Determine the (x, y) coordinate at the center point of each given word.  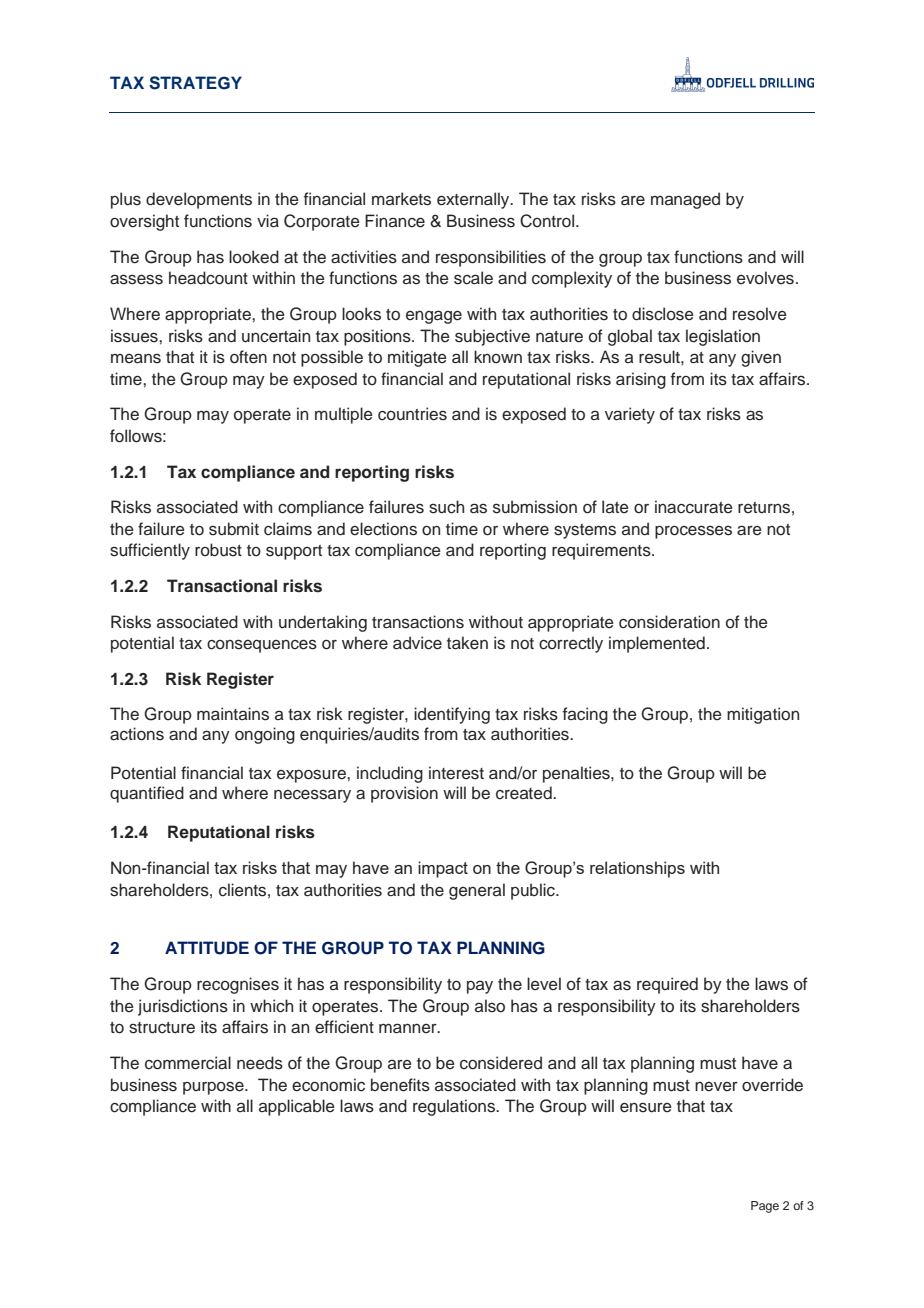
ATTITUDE (207, 948)
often (248, 357)
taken (467, 643)
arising (641, 380)
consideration (669, 622)
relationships (637, 869)
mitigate (417, 358)
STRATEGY (195, 83)
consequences (262, 646)
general (477, 891)
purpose (214, 1088)
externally (474, 200)
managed (685, 200)
